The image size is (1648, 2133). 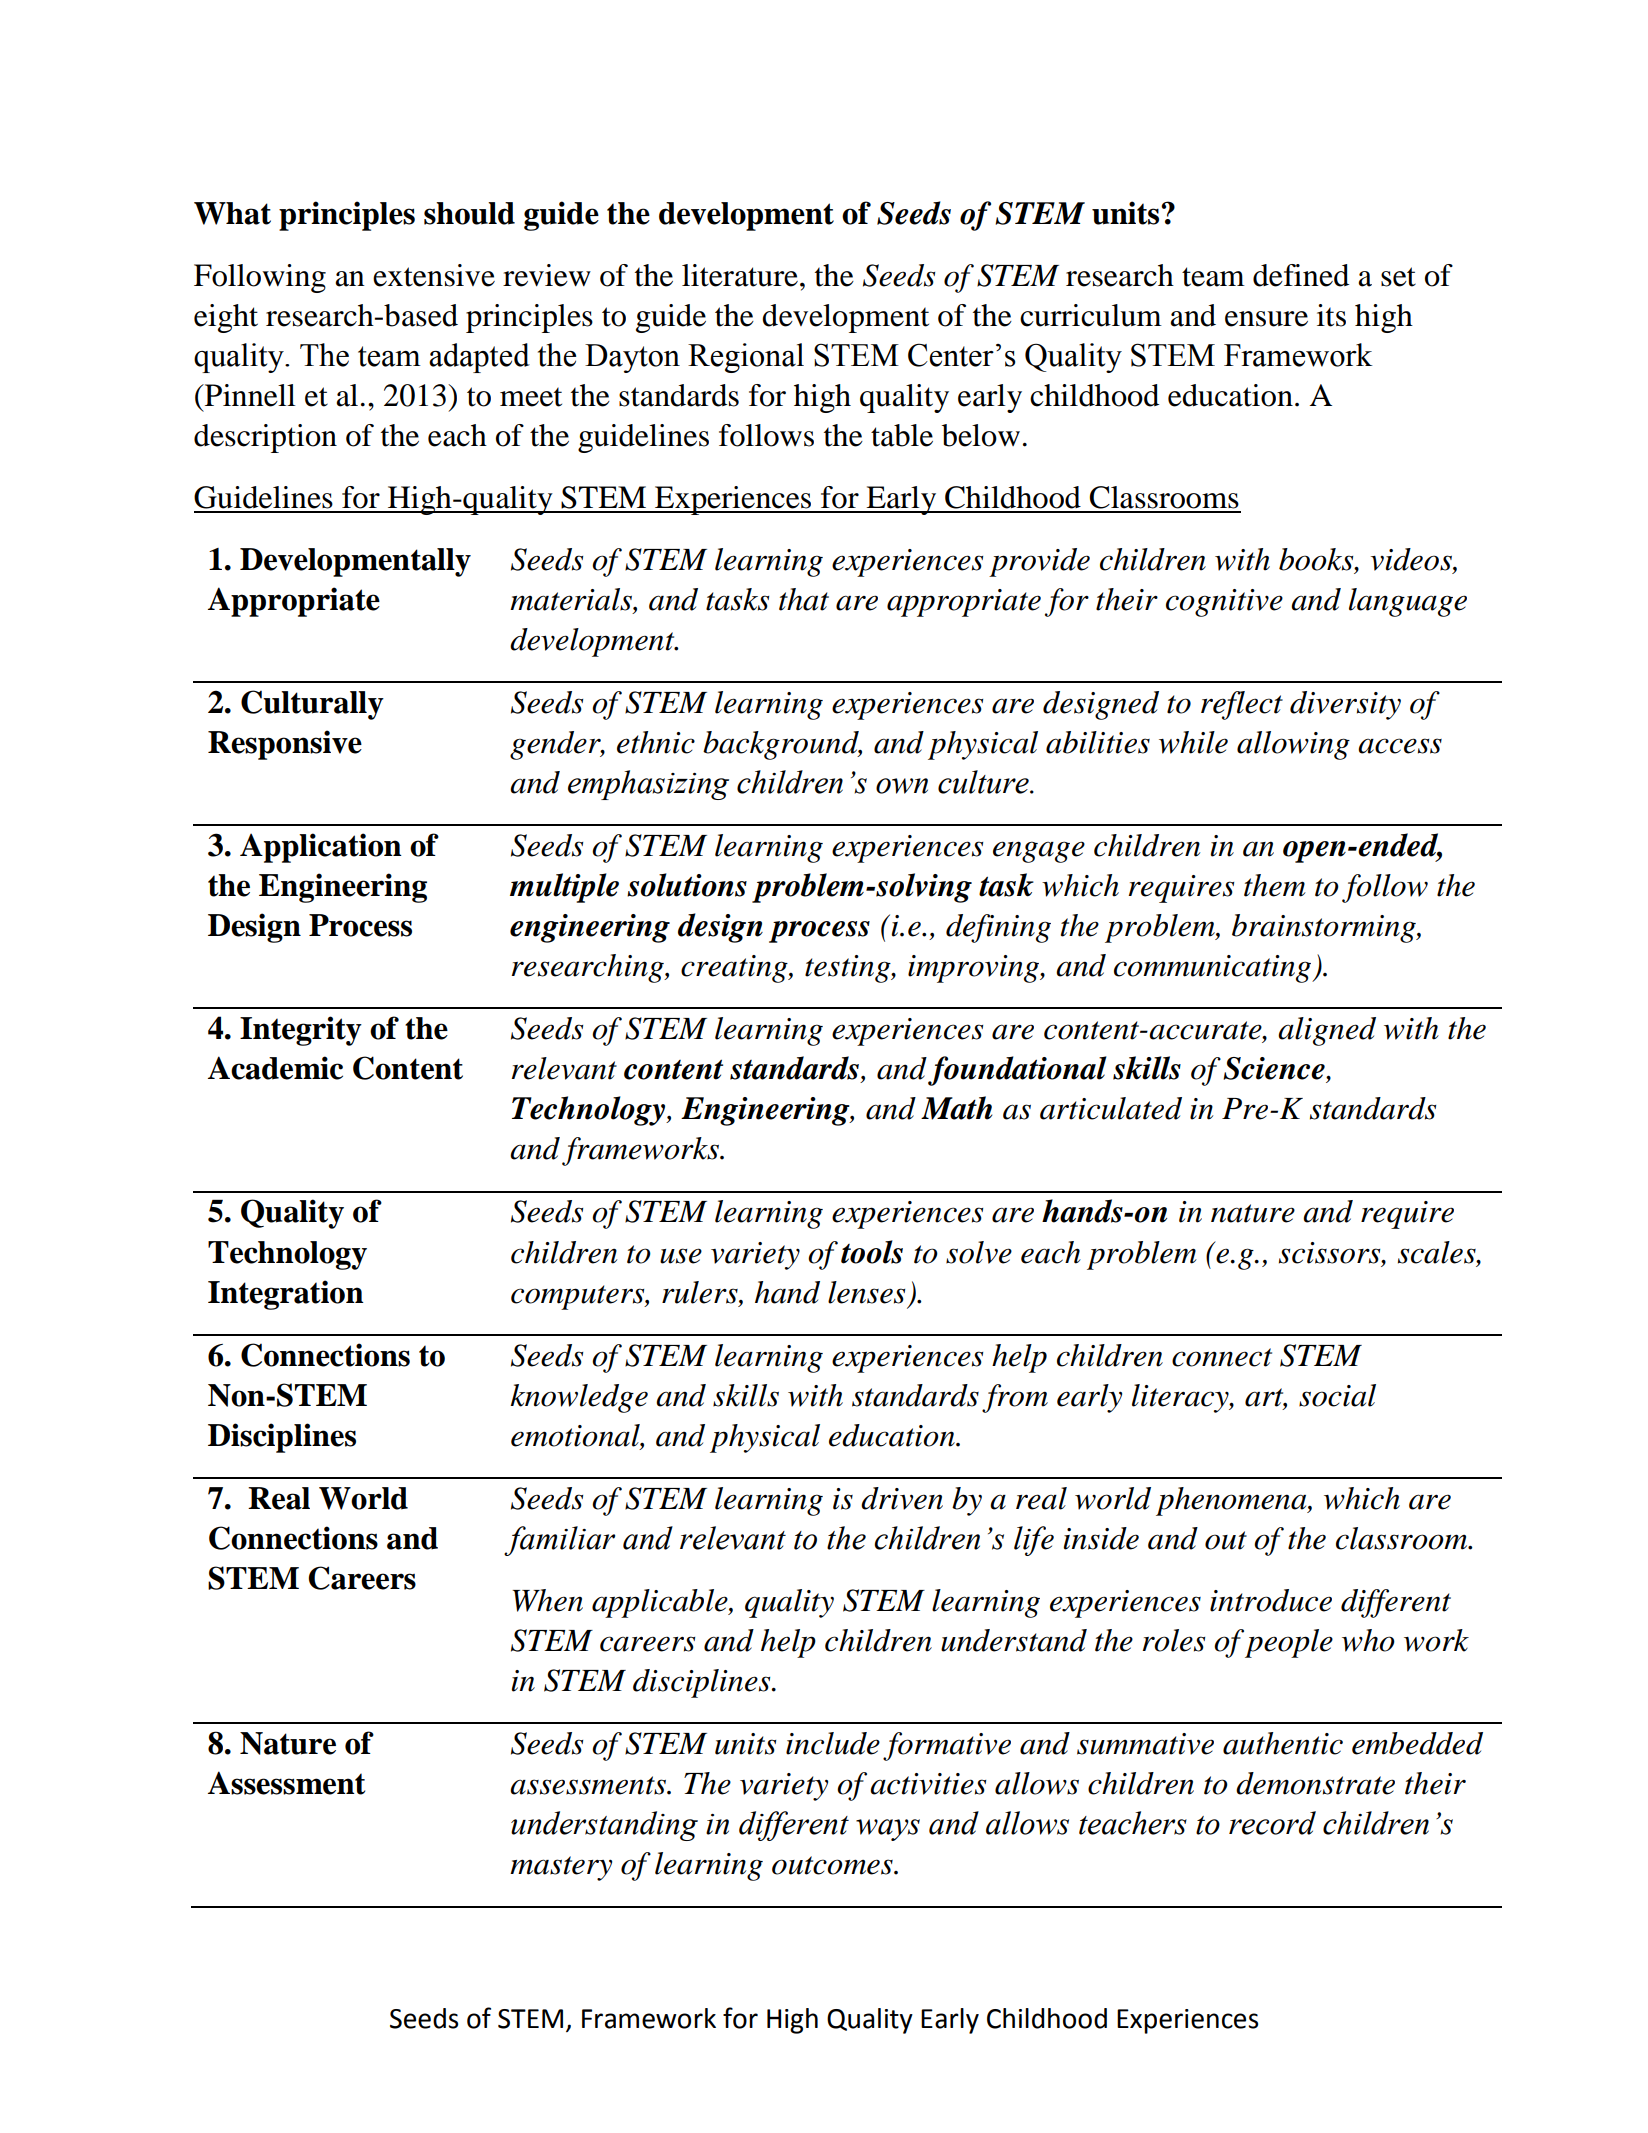 What do you see at coordinates (561, 1868) in the document?
I see `mastery` at bounding box center [561, 1868].
